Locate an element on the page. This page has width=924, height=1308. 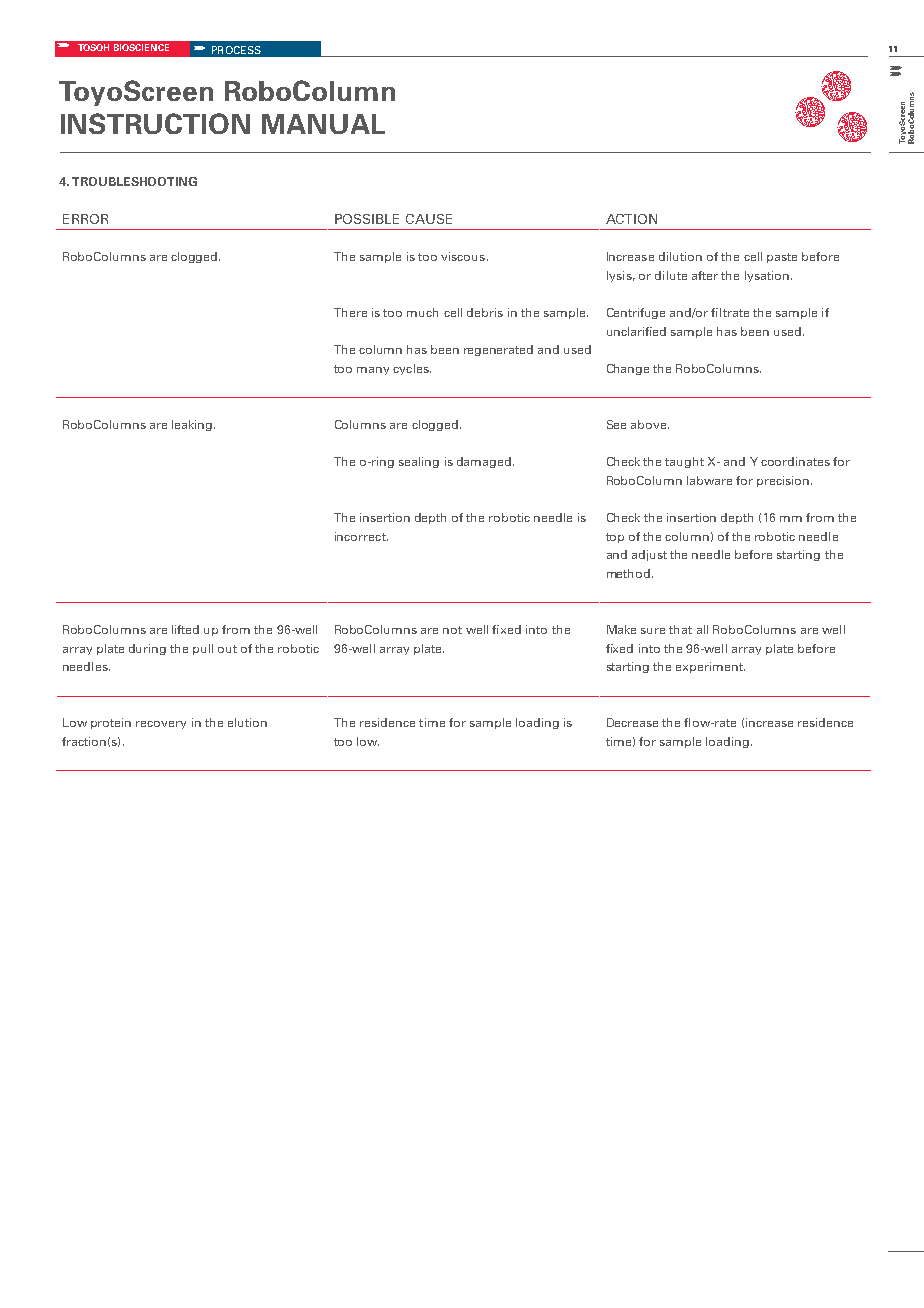
MANUAL is located at coordinates (323, 124).
